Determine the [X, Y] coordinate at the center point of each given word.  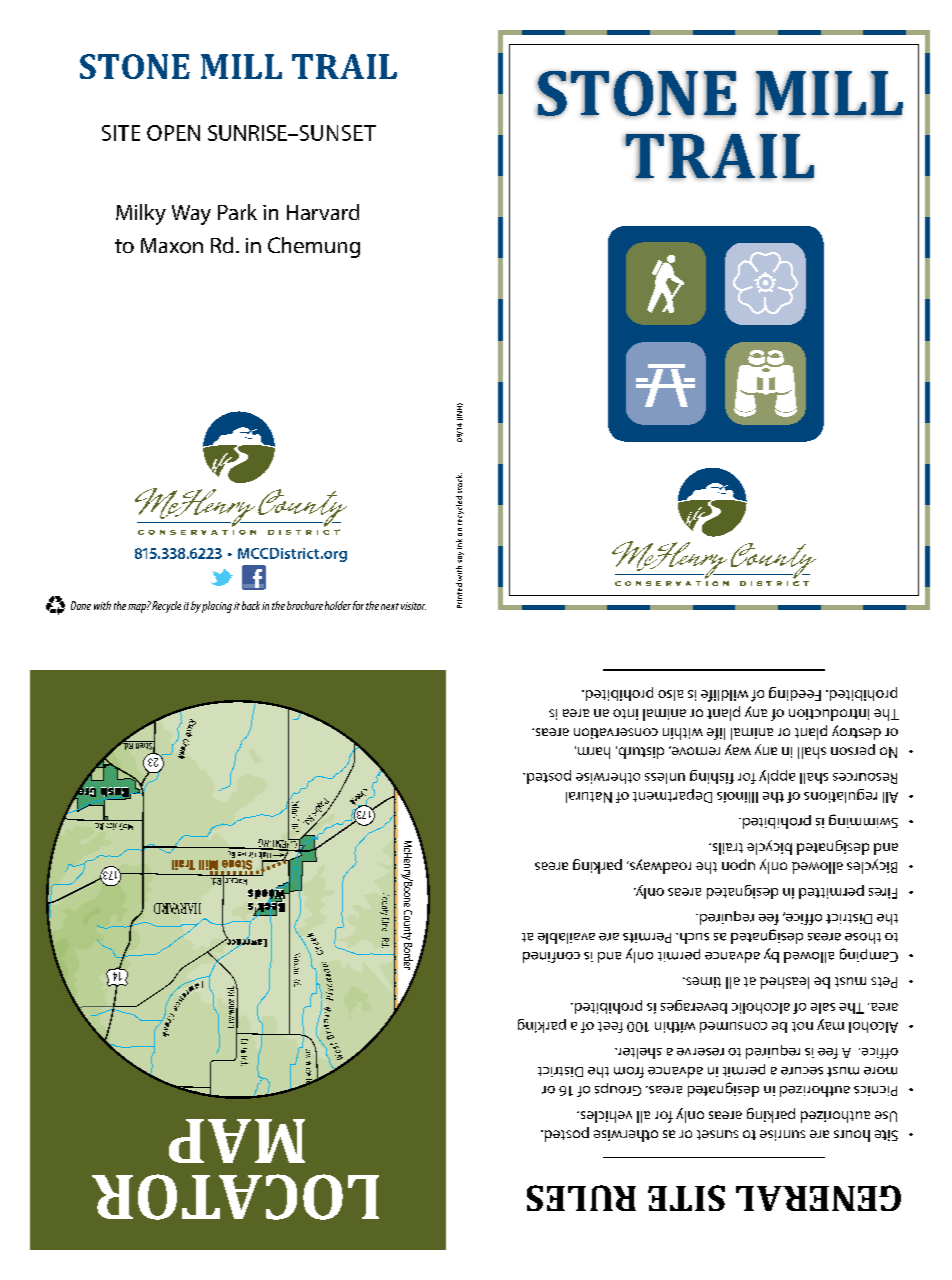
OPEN [173, 133]
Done [81, 605]
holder [336, 605]
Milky [141, 214]
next [390, 606]
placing [217, 607]
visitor [413, 606]
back [252, 605]
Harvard [323, 212]
